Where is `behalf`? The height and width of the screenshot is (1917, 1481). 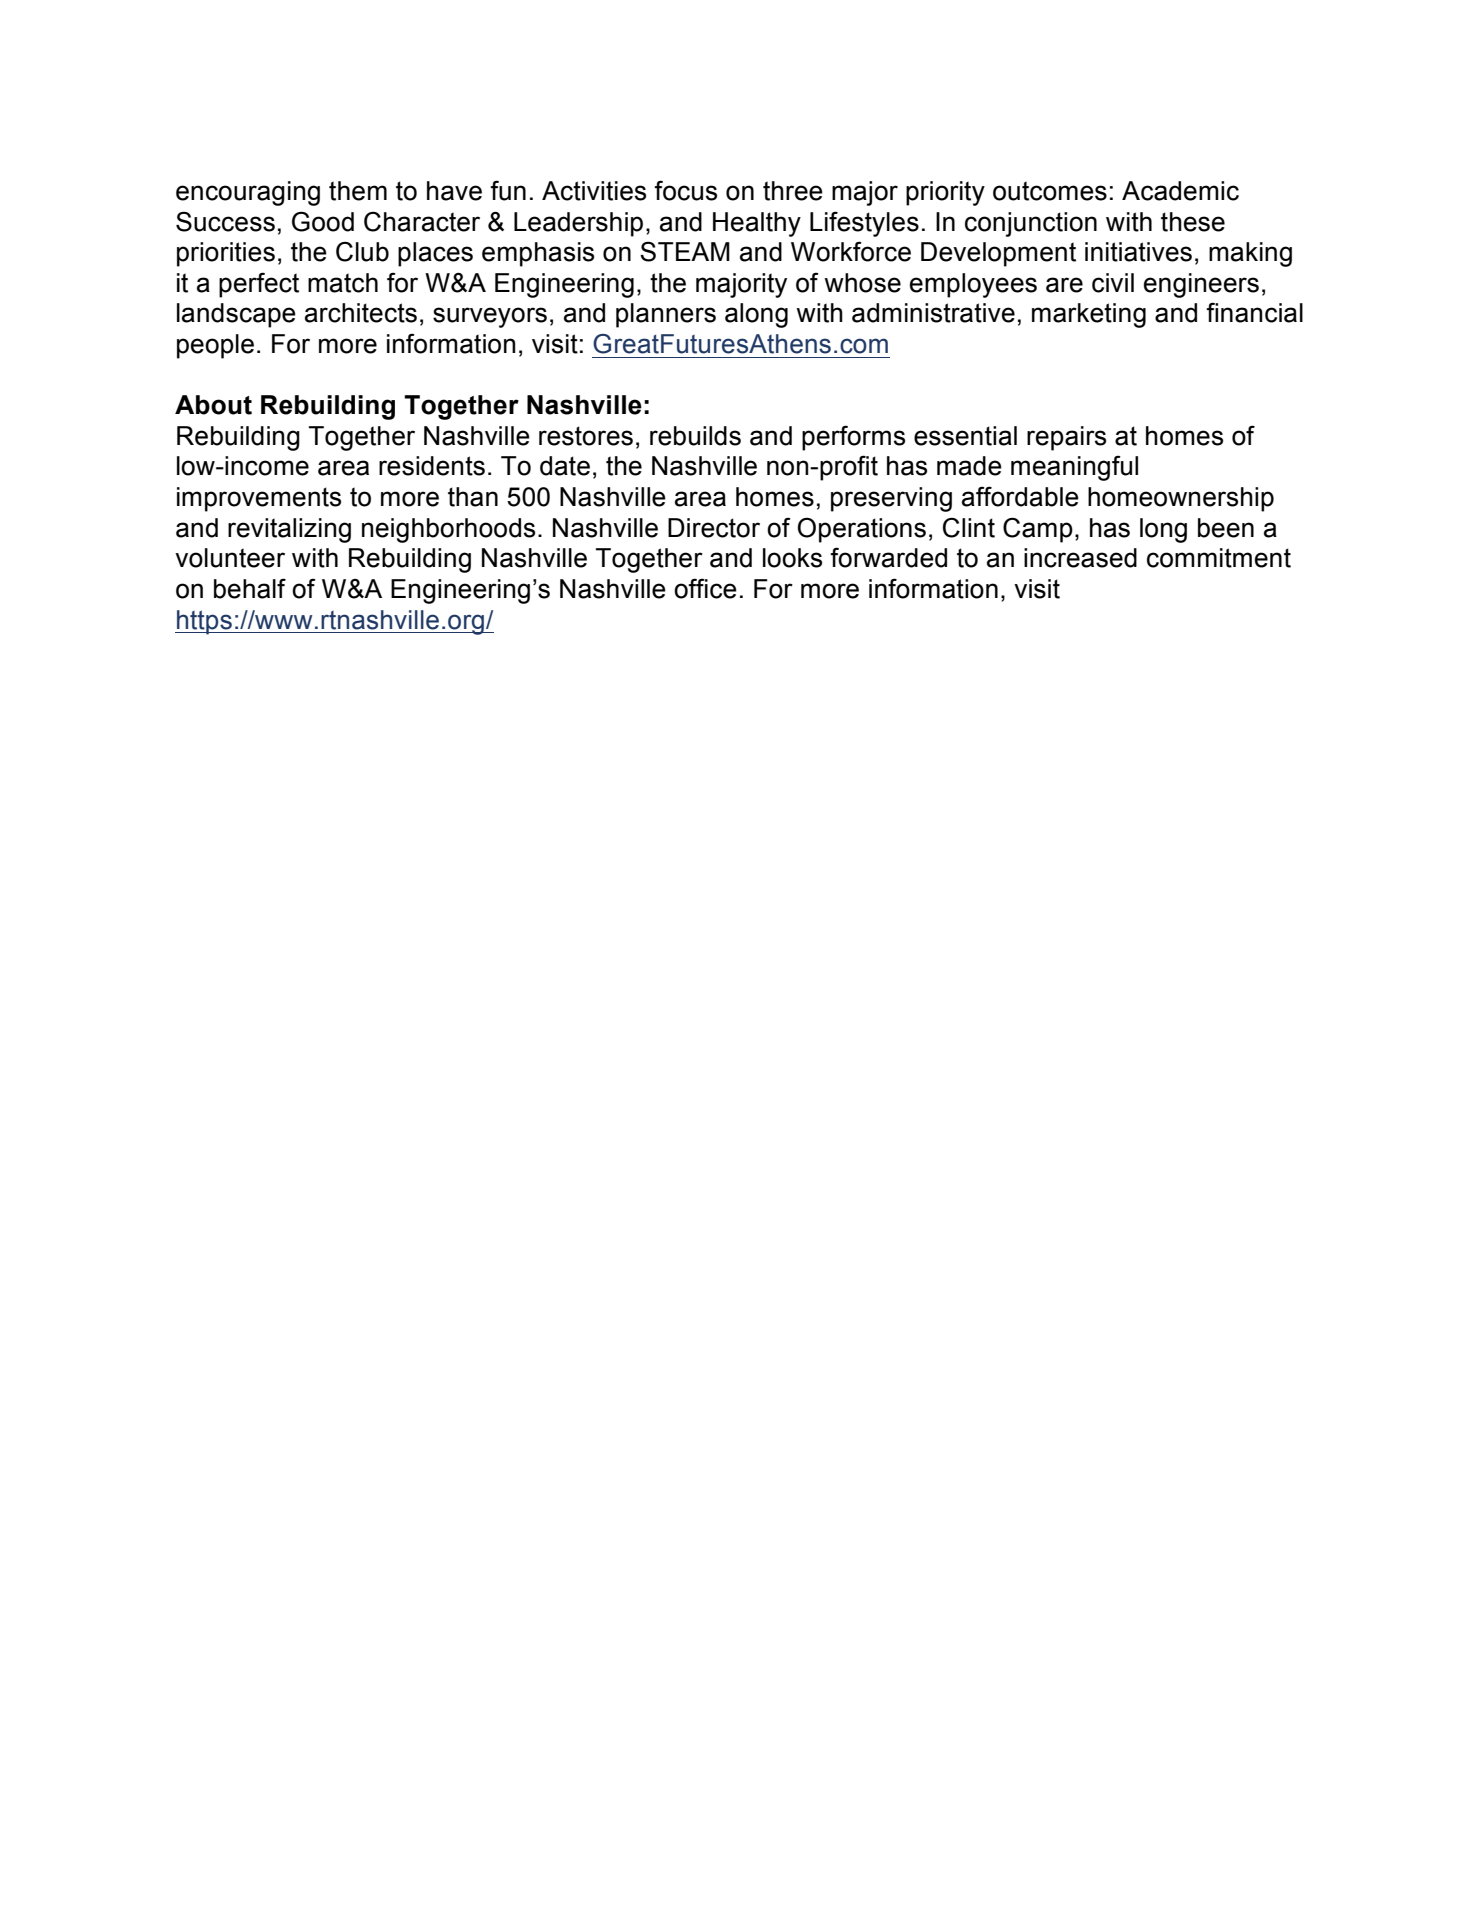
behalf is located at coordinates (250, 588).
